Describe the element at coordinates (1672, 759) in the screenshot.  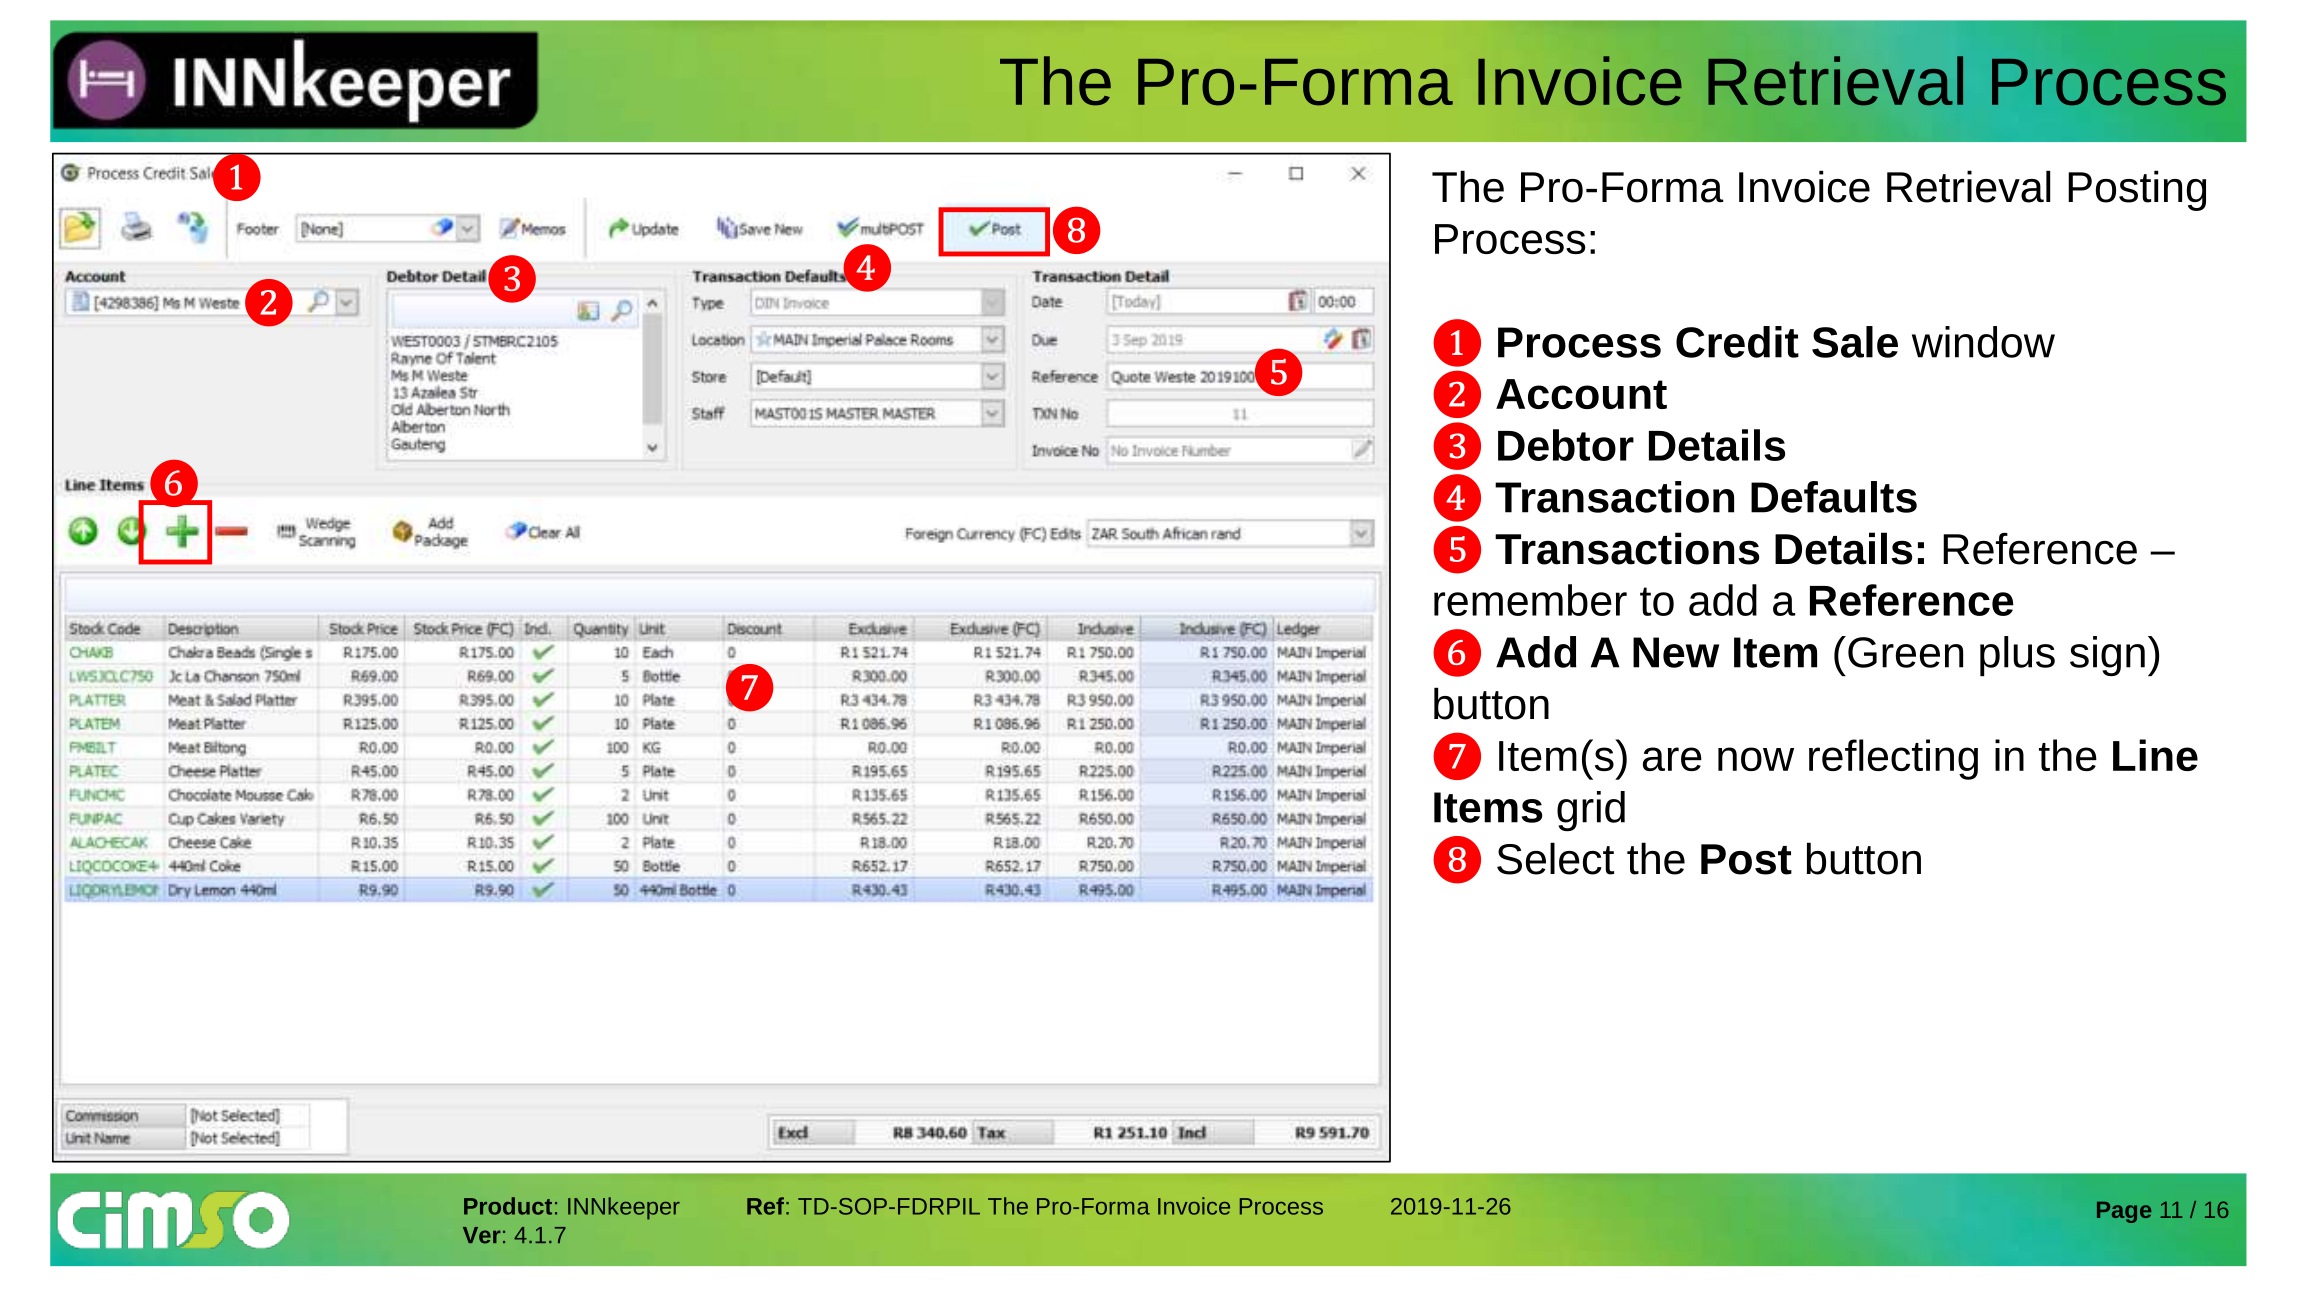
I see `are` at that location.
